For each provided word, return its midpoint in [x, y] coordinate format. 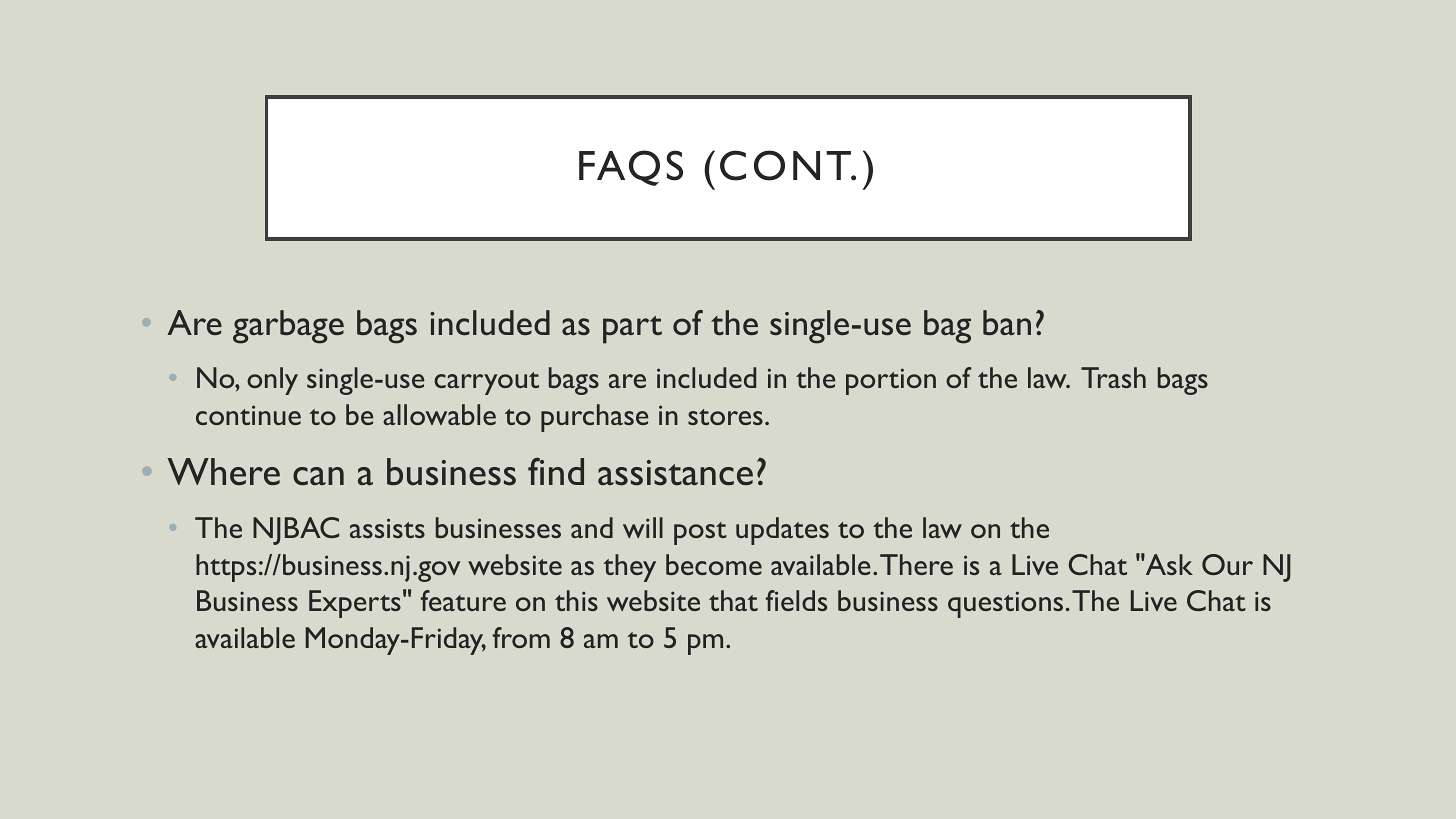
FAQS [631, 168]
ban [1007, 322]
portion [891, 381]
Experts [355, 604]
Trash [1113, 377]
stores [725, 417]
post [700, 533]
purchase [594, 418]
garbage [288, 327]
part [632, 330]
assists [387, 528]
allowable [439, 414]
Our [1227, 564]
